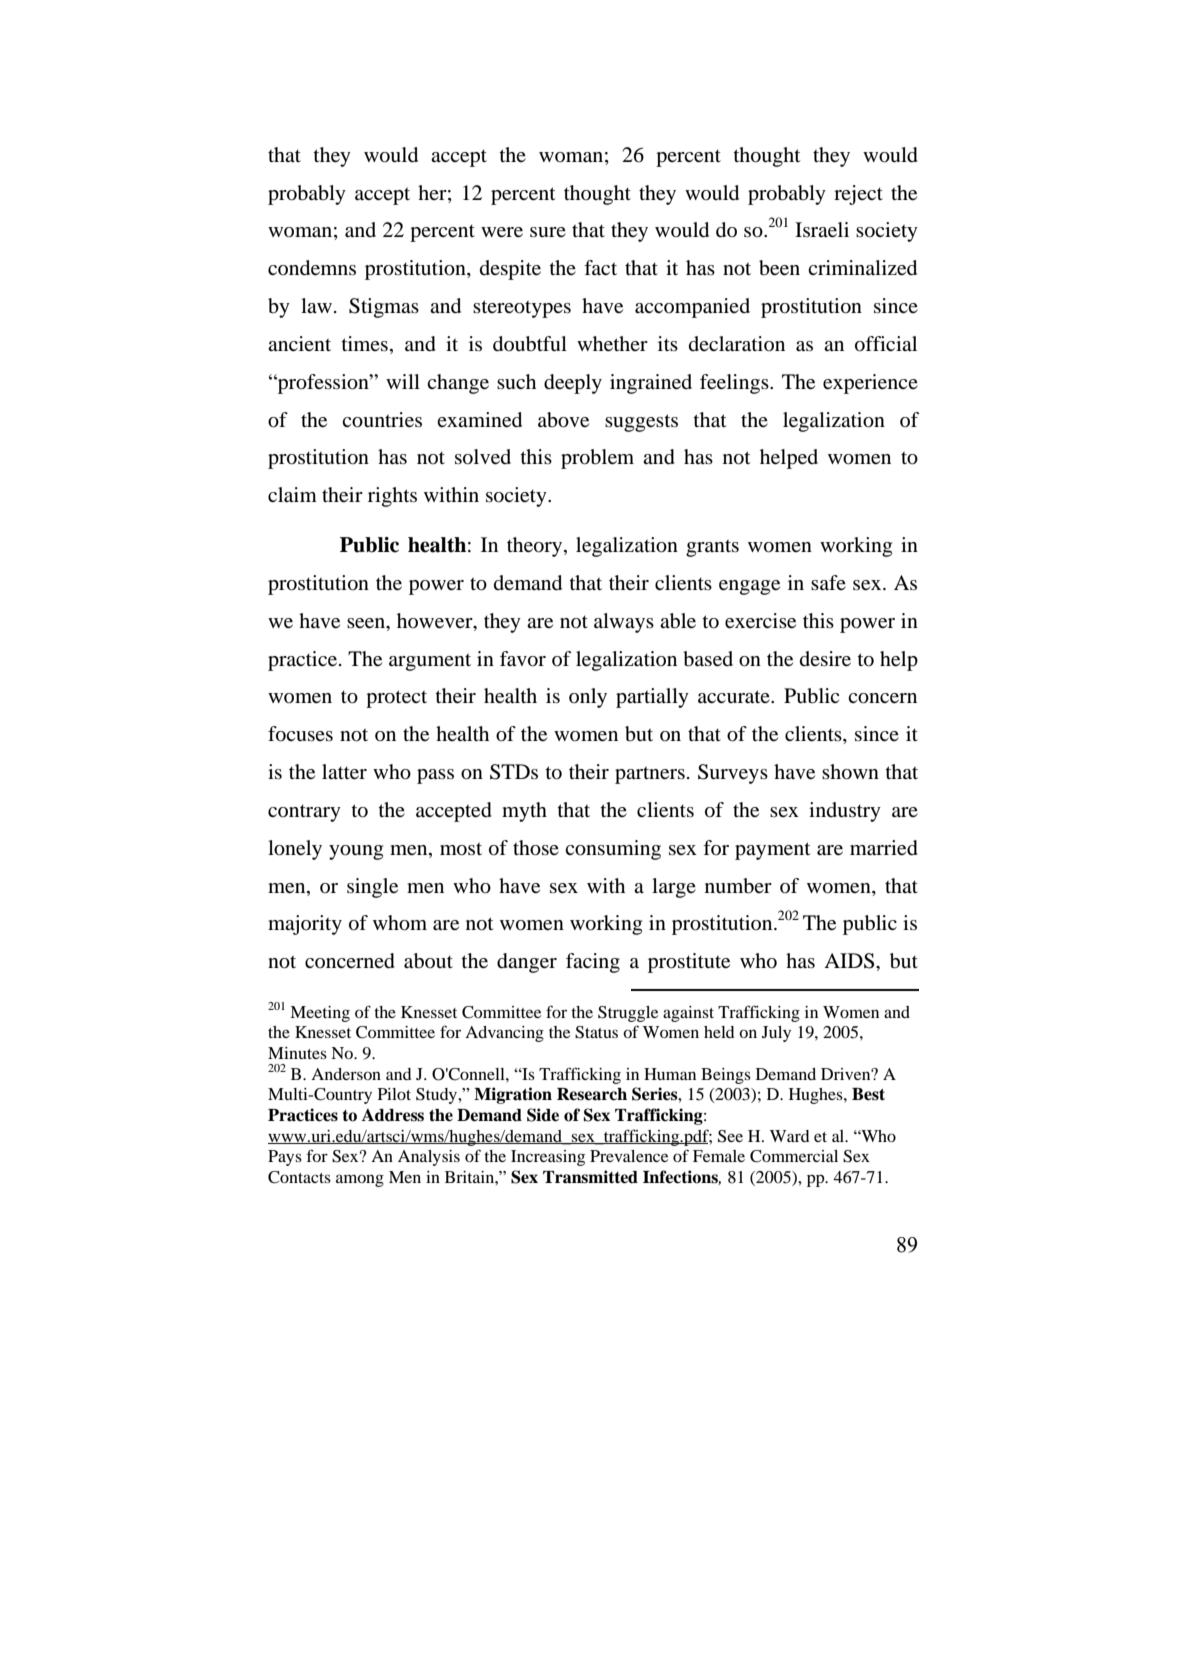 This screenshot has width=1186, height=1679. Describe the element at coordinates (360, 1180) in the screenshot. I see `among` at that location.
